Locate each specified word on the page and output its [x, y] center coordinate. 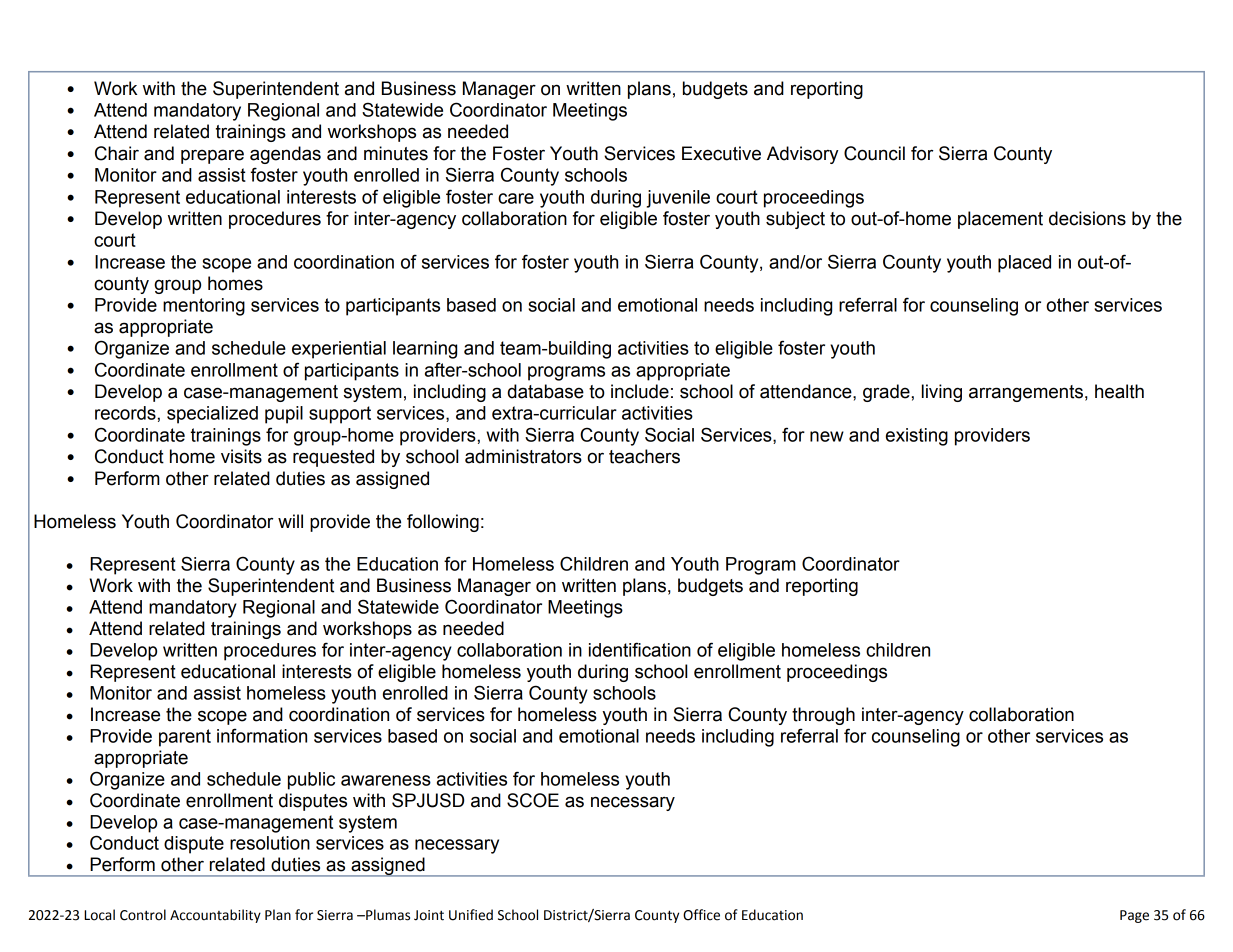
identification [640, 649]
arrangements [1026, 393]
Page [1134, 916]
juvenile [678, 199]
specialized [212, 415]
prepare [212, 156]
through [823, 716]
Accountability [215, 916]
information [262, 735]
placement [1000, 220]
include [640, 391]
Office [701, 915]
